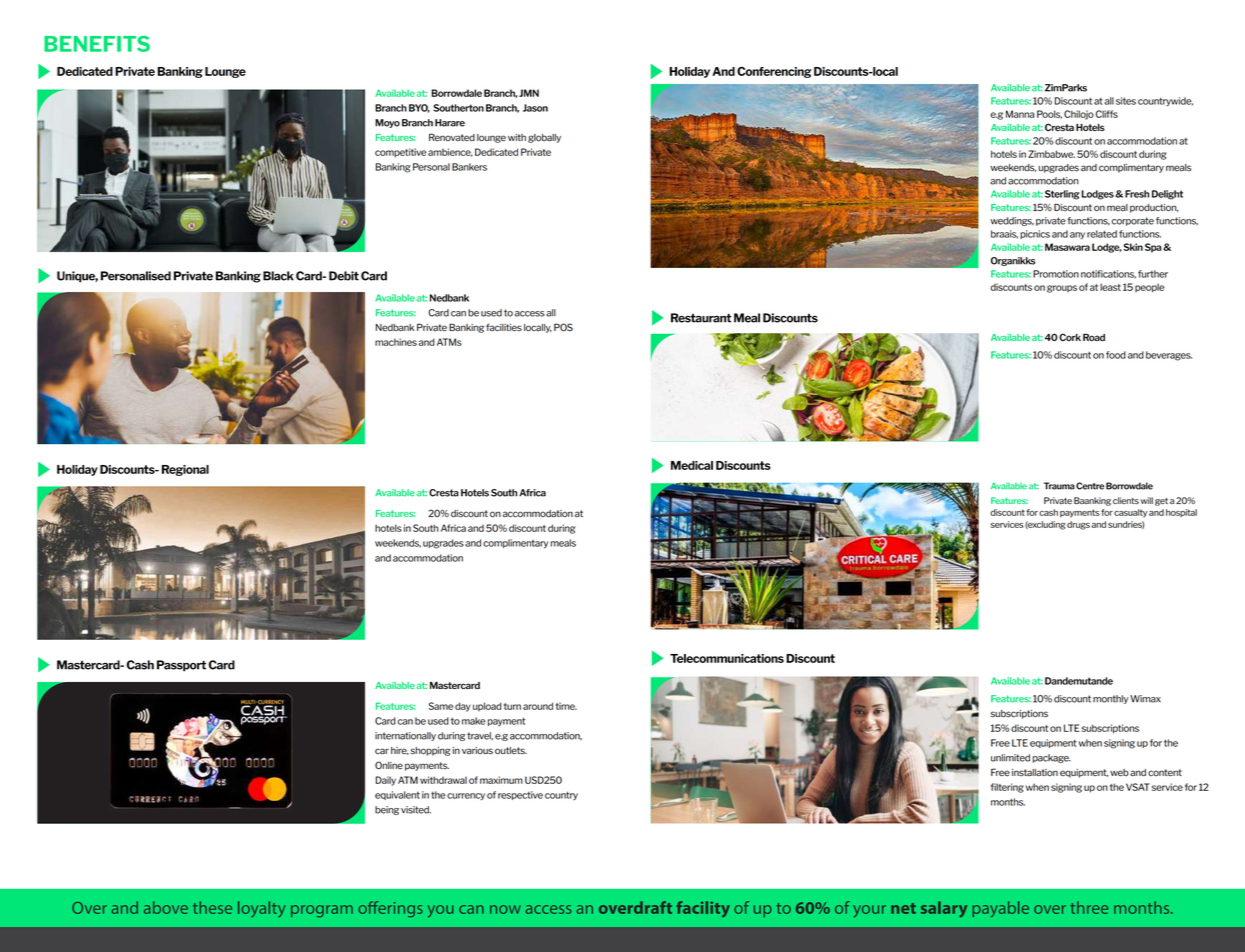 The width and height of the image is (1245, 952). Describe the element at coordinates (1070, 337) in the image. I see `Cork` at that location.
